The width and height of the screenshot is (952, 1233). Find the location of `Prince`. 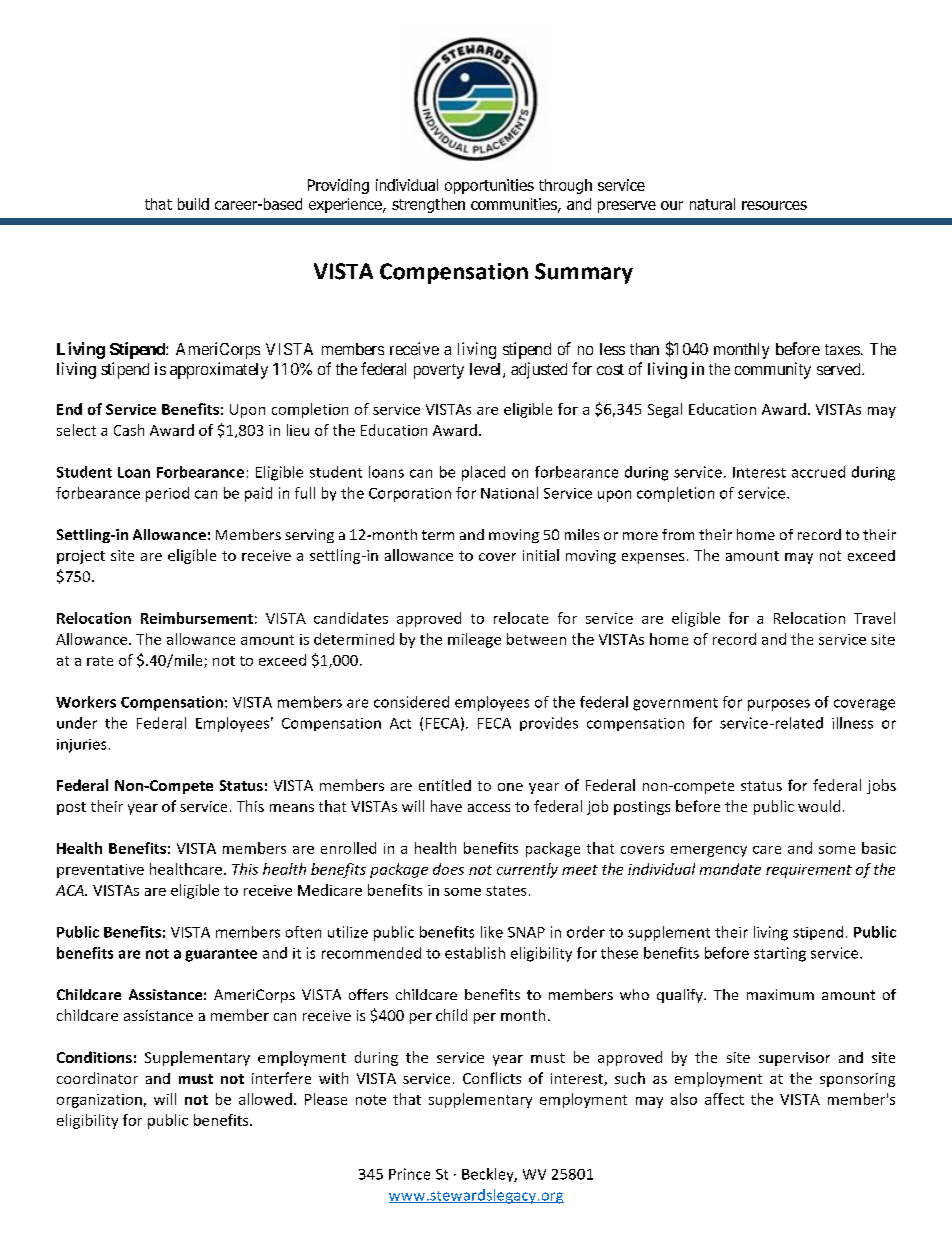

Prince is located at coordinates (409, 1174).
